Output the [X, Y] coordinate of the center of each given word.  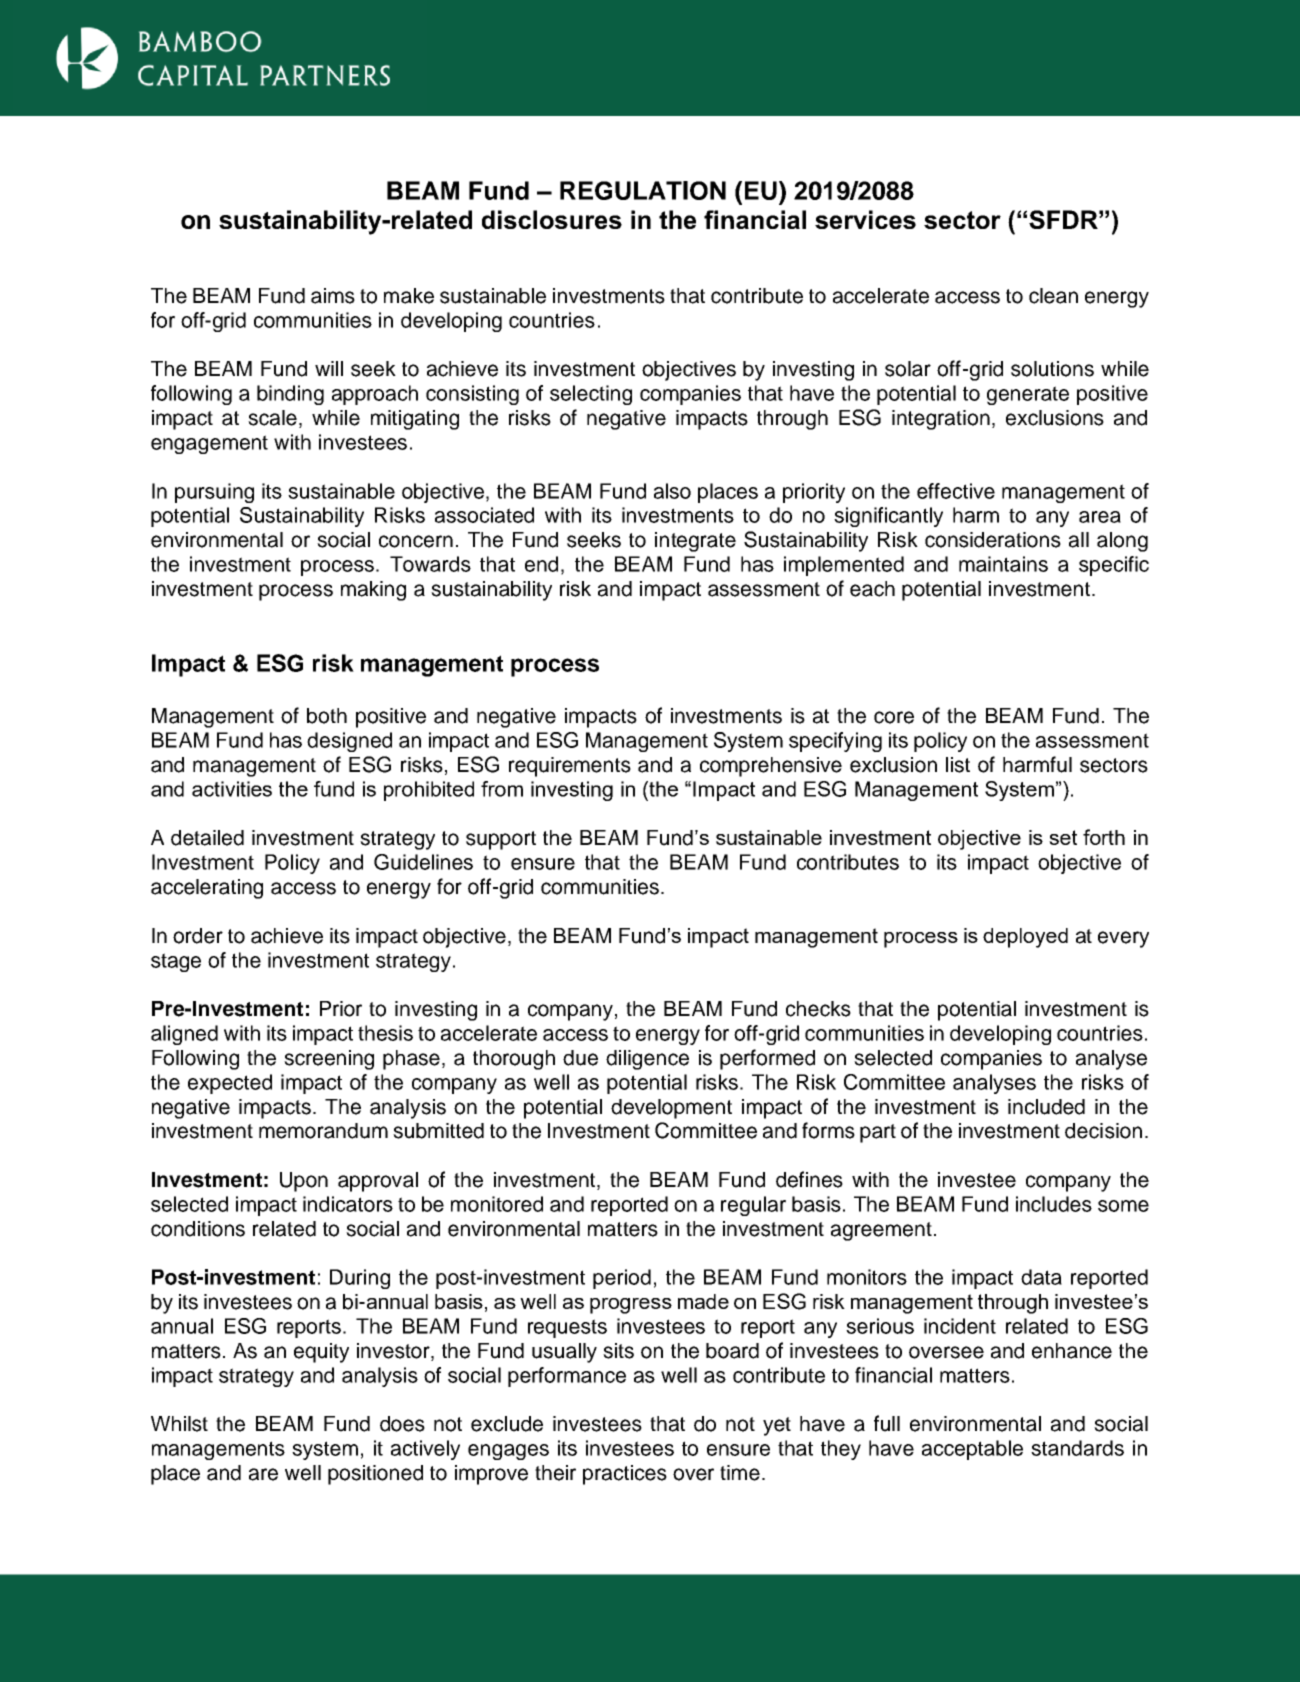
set [1063, 837]
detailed [207, 838]
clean [1053, 296]
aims [333, 296]
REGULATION [643, 190]
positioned [375, 1475]
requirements [570, 767]
